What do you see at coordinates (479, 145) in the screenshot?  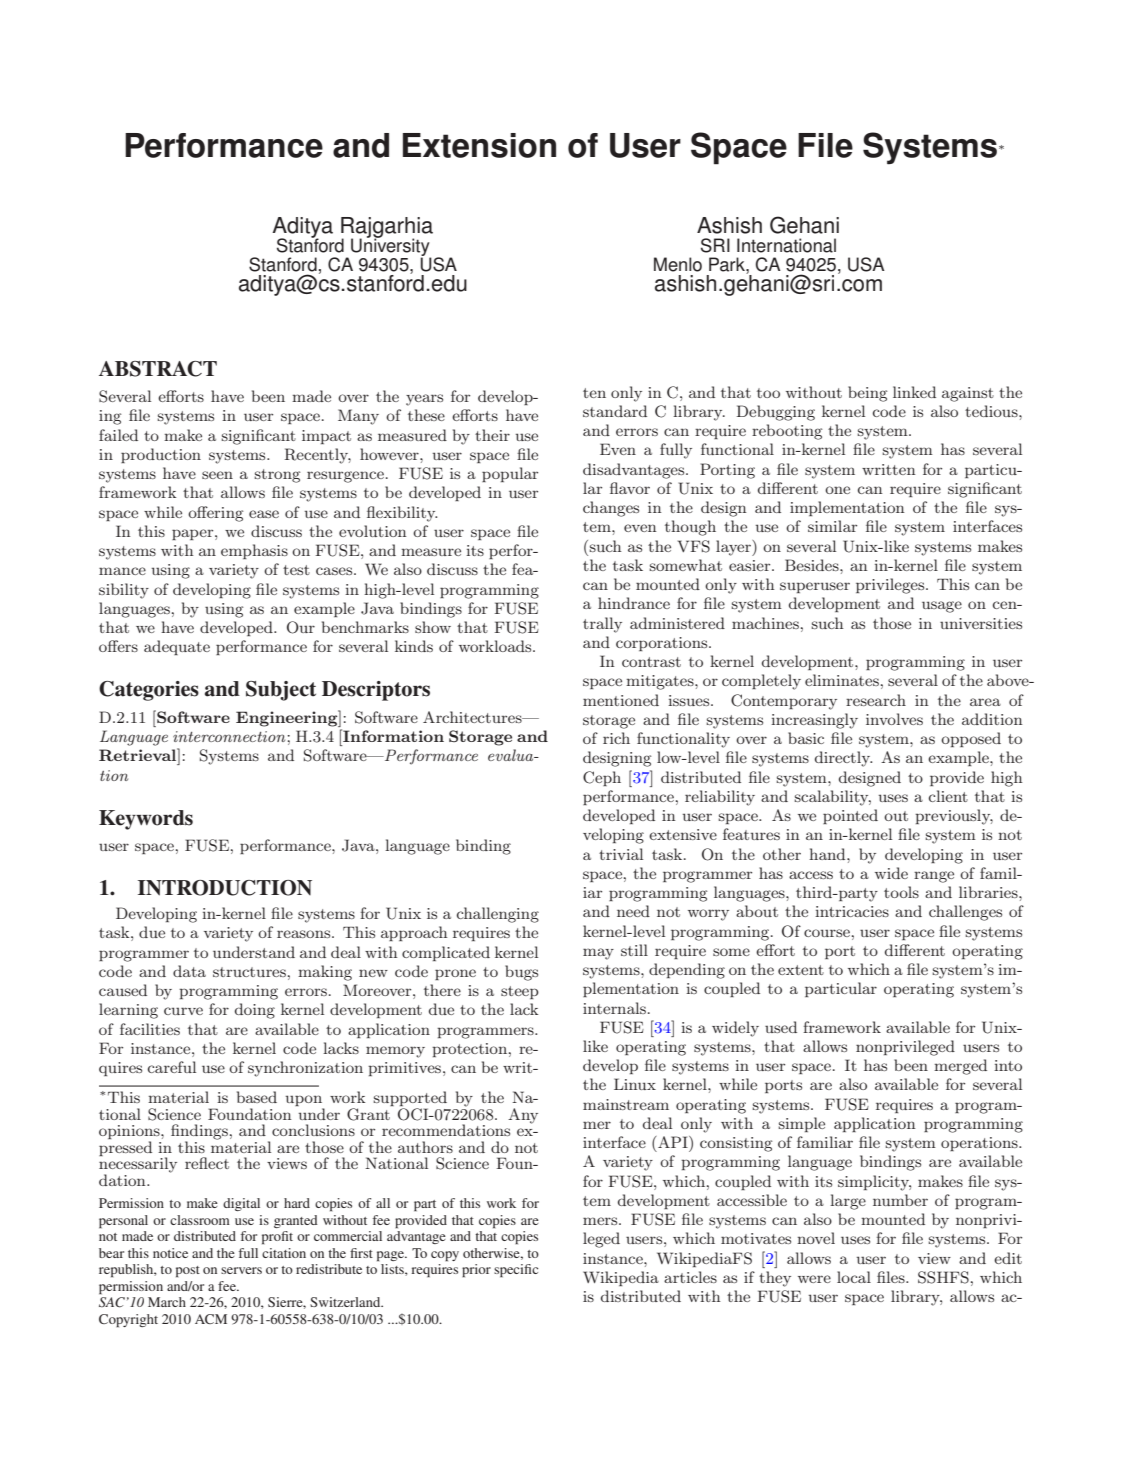 I see `Extension` at bounding box center [479, 145].
